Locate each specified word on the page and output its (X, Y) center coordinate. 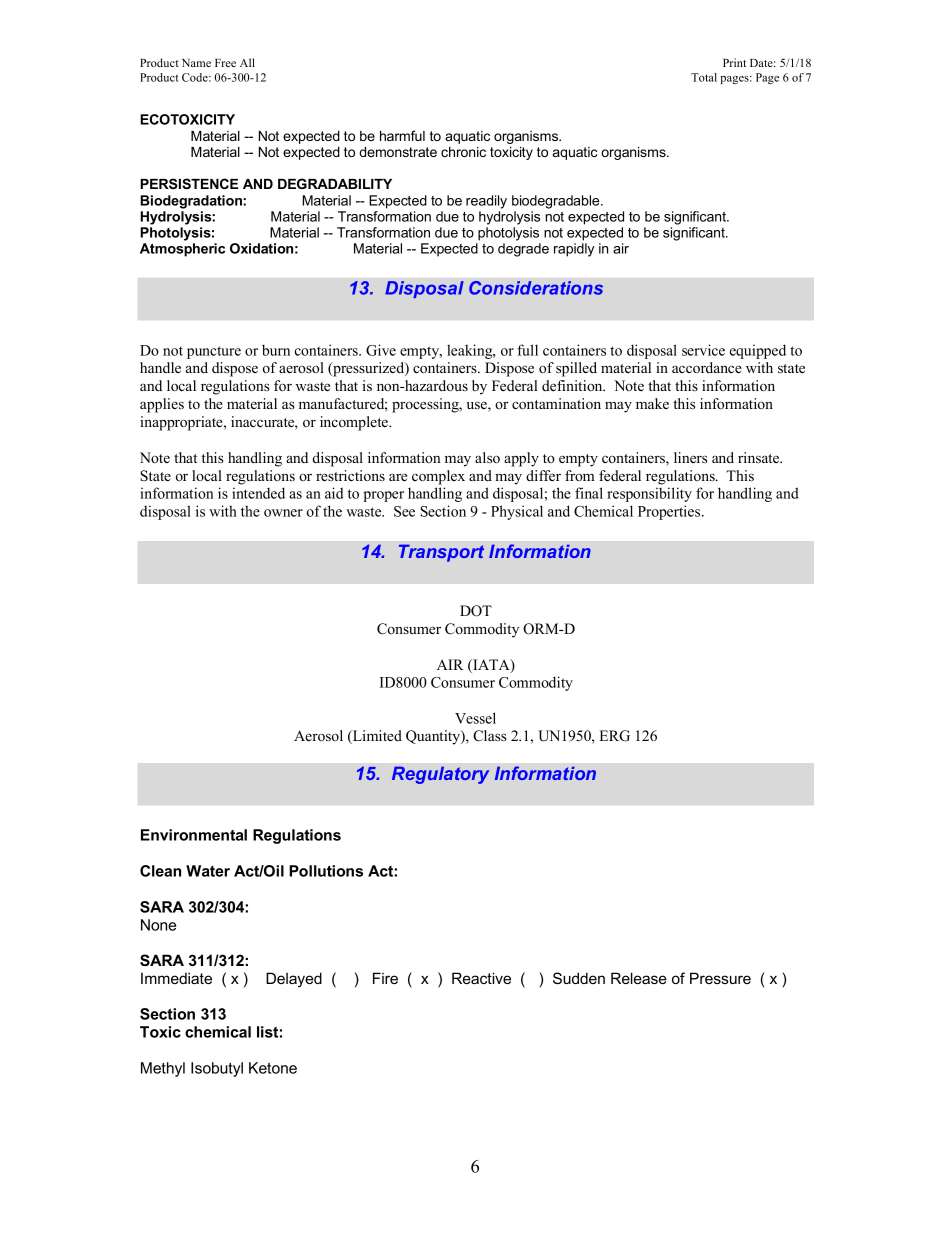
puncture (214, 352)
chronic (463, 152)
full (527, 350)
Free (225, 63)
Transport (441, 553)
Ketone (273, 1068)
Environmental (194, 835)
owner (283, 513)
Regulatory (440, 775)
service (703, 350)
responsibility (649, 494)
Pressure (720, 978)
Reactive (481, 978)
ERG (614, 736)
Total (704, 77)
